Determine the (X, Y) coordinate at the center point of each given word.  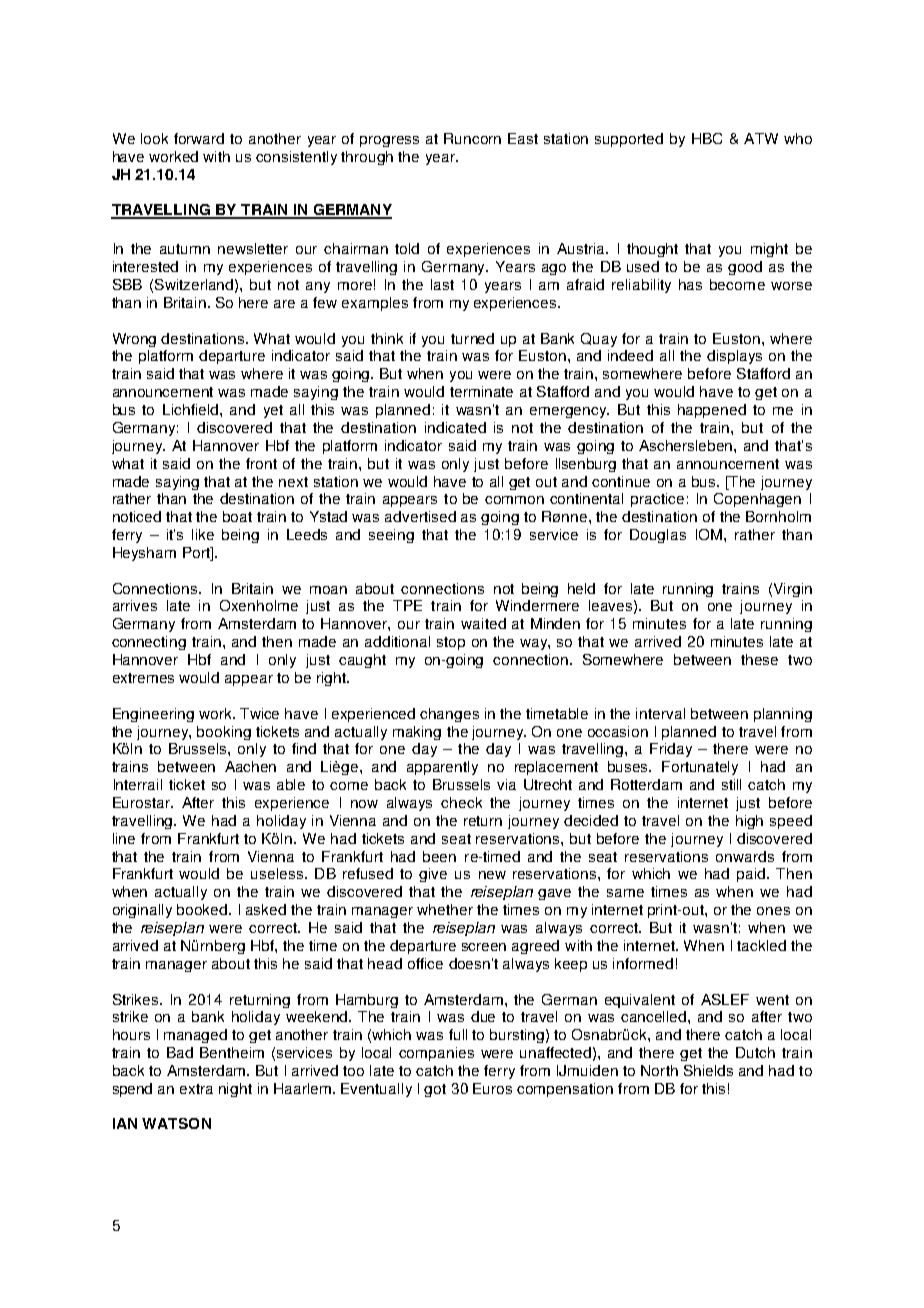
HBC (707, 138)
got (435, 1090)
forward (199, 138)
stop (451, 643)
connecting (149, 643)
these (759, 659)
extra (196, 1089)
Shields (708, 1070)
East (523, 138)
